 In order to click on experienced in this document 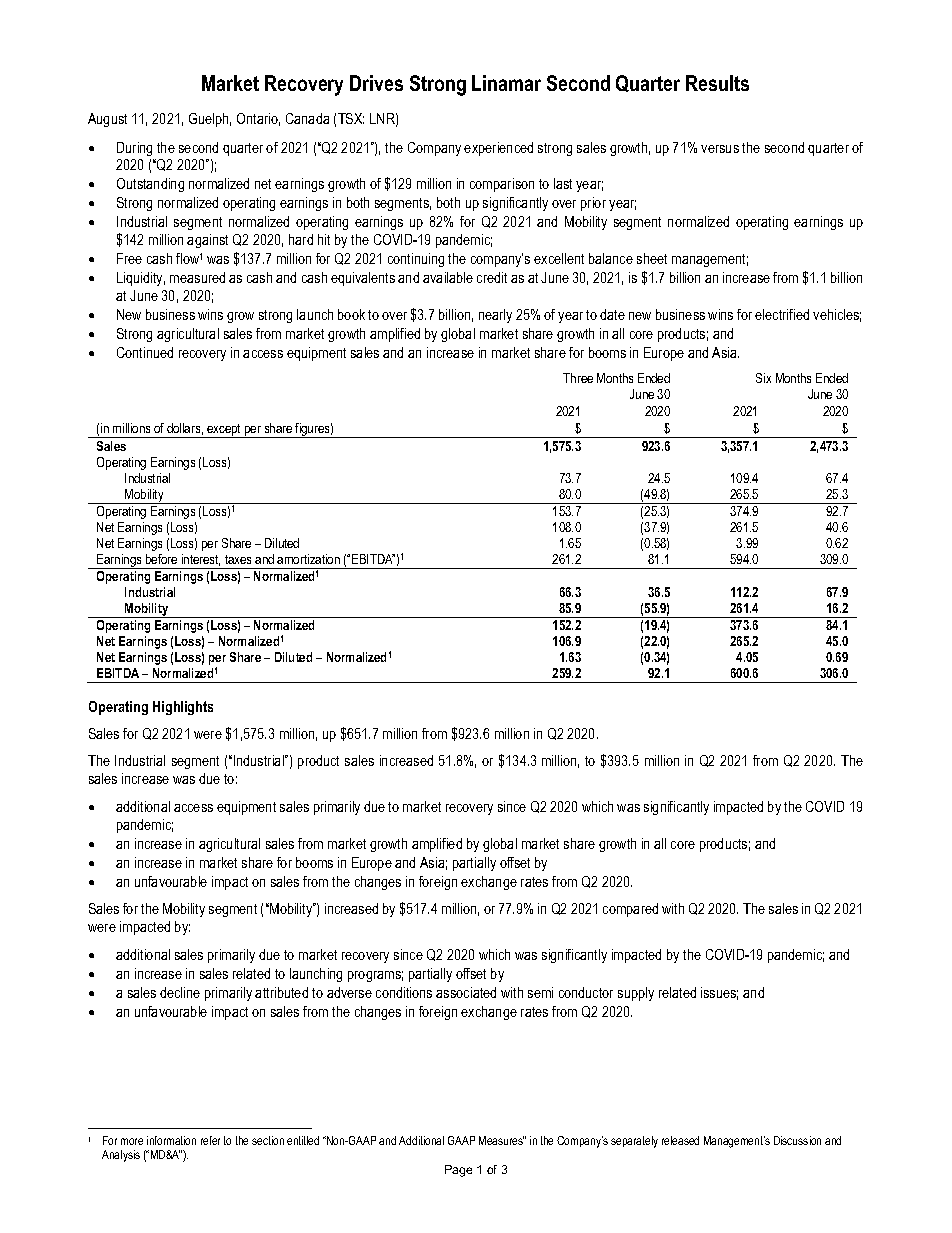, I will do `click(498, 149)`.
